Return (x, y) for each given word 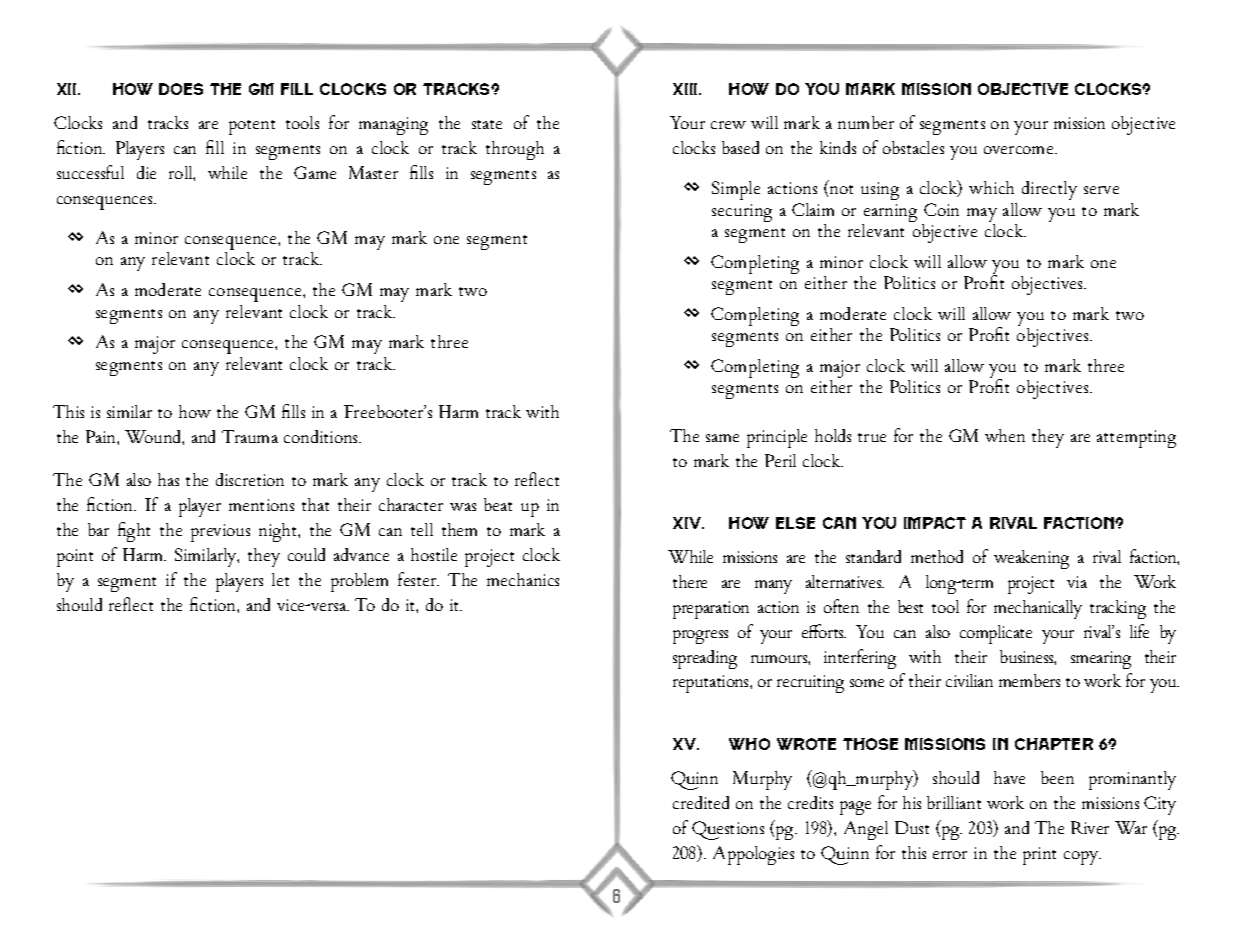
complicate (996, 634)
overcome (1020, 150)
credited (701, 802)
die (146, 172)
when (1005, 435)
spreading (705, 659)
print (1039, 856)
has (168, 479)
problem (359, 582)
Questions (728, 830)
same (722, 438)
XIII (686, 89)
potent (252, 127)
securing (742, 213)
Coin (941, 209)
